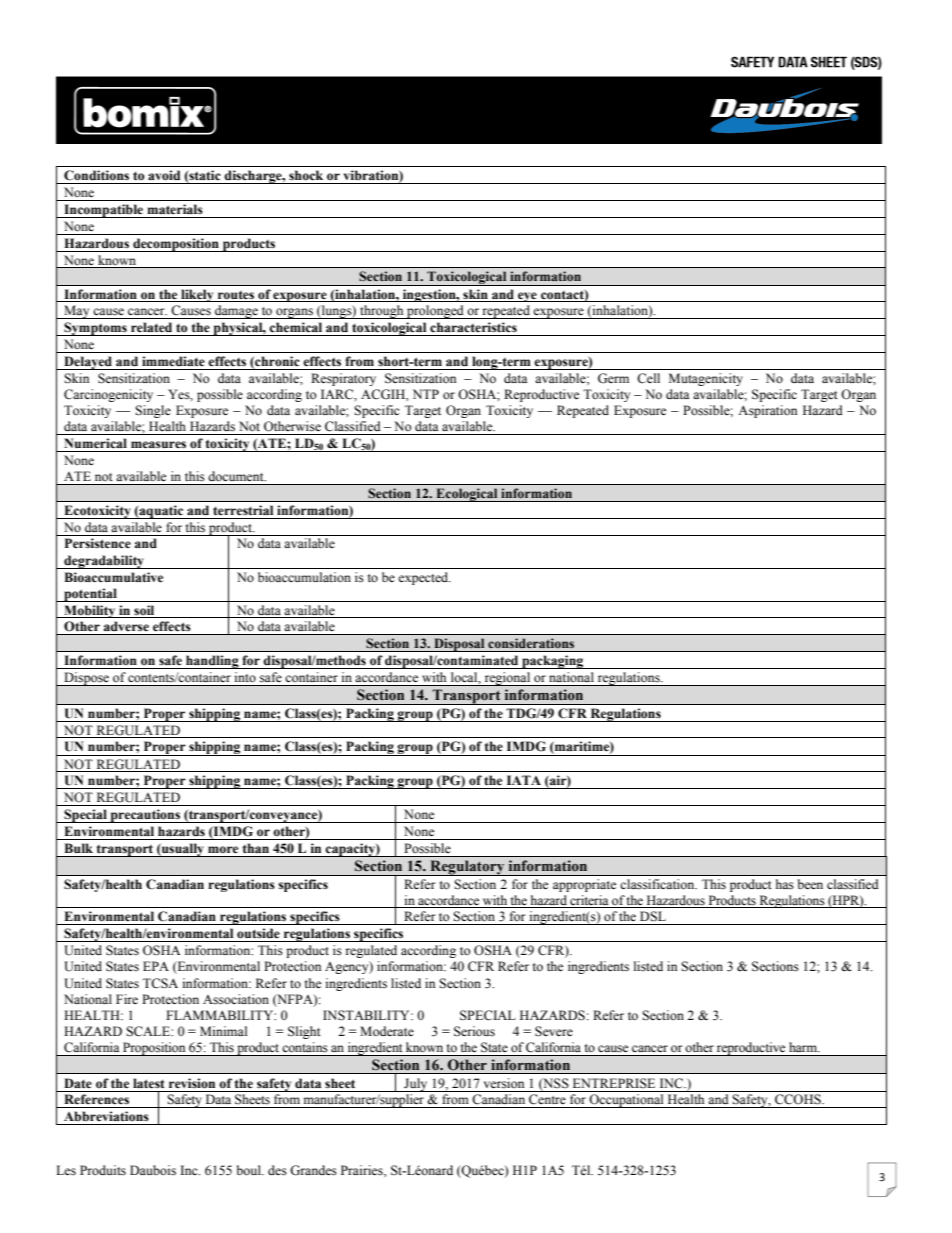 Image resolution: width=952 pixels, height=1233 pixels. What do you see at coordinates (527, 297) in the document?
I see `eye` at bounding box center [527, 297].
